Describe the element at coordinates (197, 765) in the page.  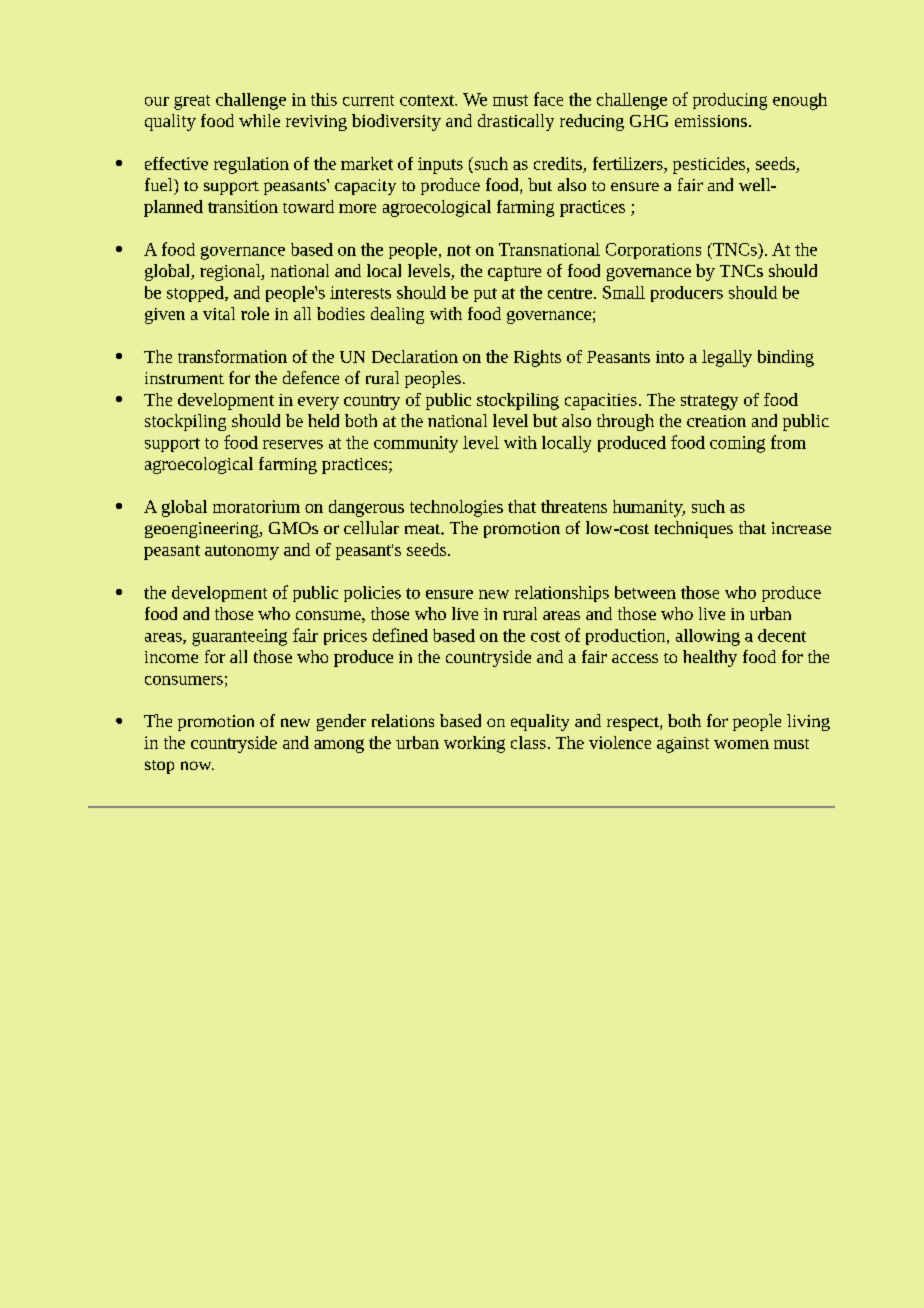
I see `now` at that location.
